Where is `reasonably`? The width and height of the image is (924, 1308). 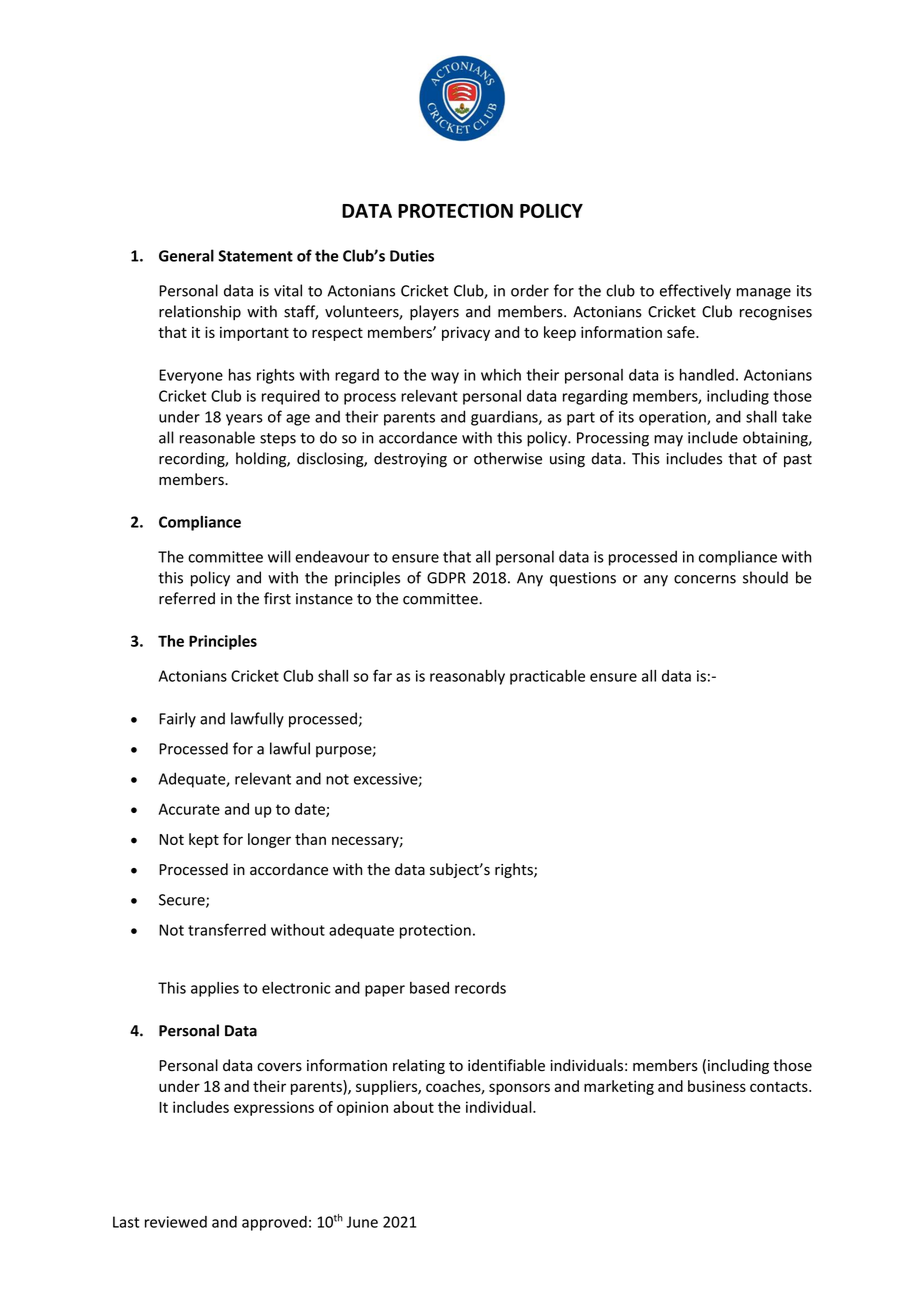
reasonably is located at coordinates (467, 677).
